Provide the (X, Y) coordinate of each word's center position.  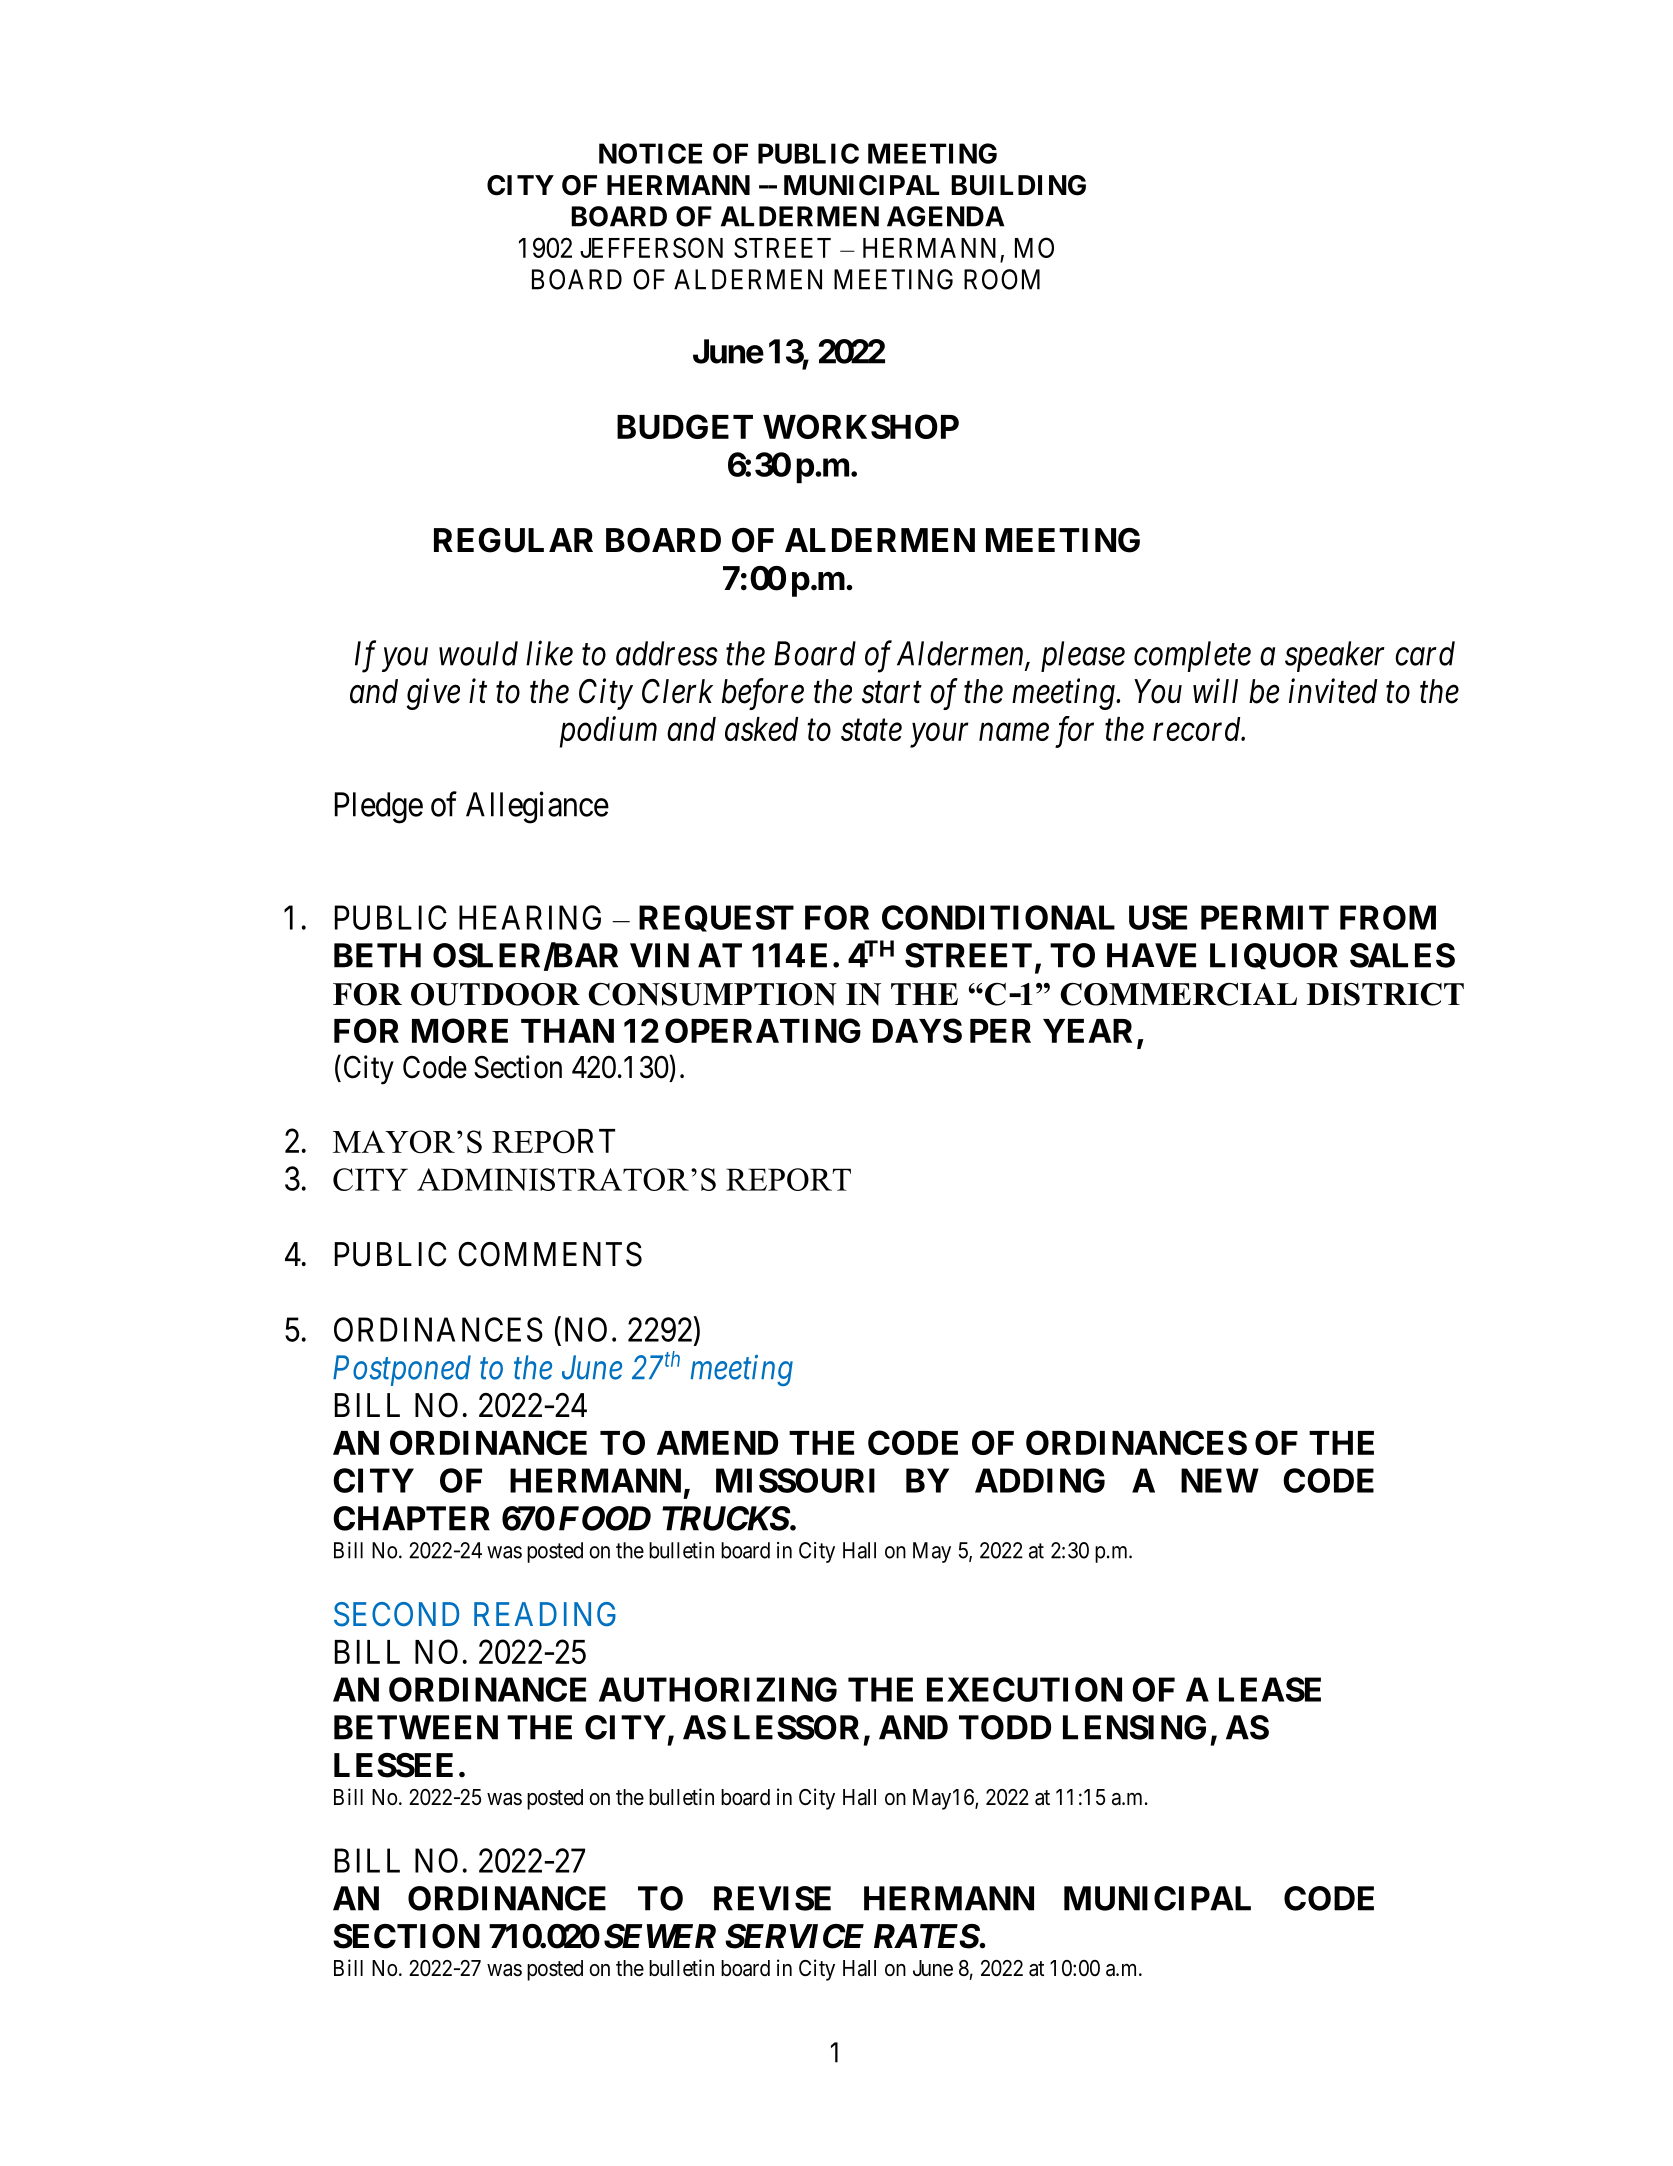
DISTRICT (1385, 994)
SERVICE (794, 1936)
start (892, 693)
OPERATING (763, 1030)
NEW (1220, 1480)
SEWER (660, 1936)
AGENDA (945, 216)
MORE (460, 1030)
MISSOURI (795, 1480)
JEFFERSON (651, 247)
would (478, 653)
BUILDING (1018, 185)
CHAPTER (411, 1518)
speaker (1335, 656)
